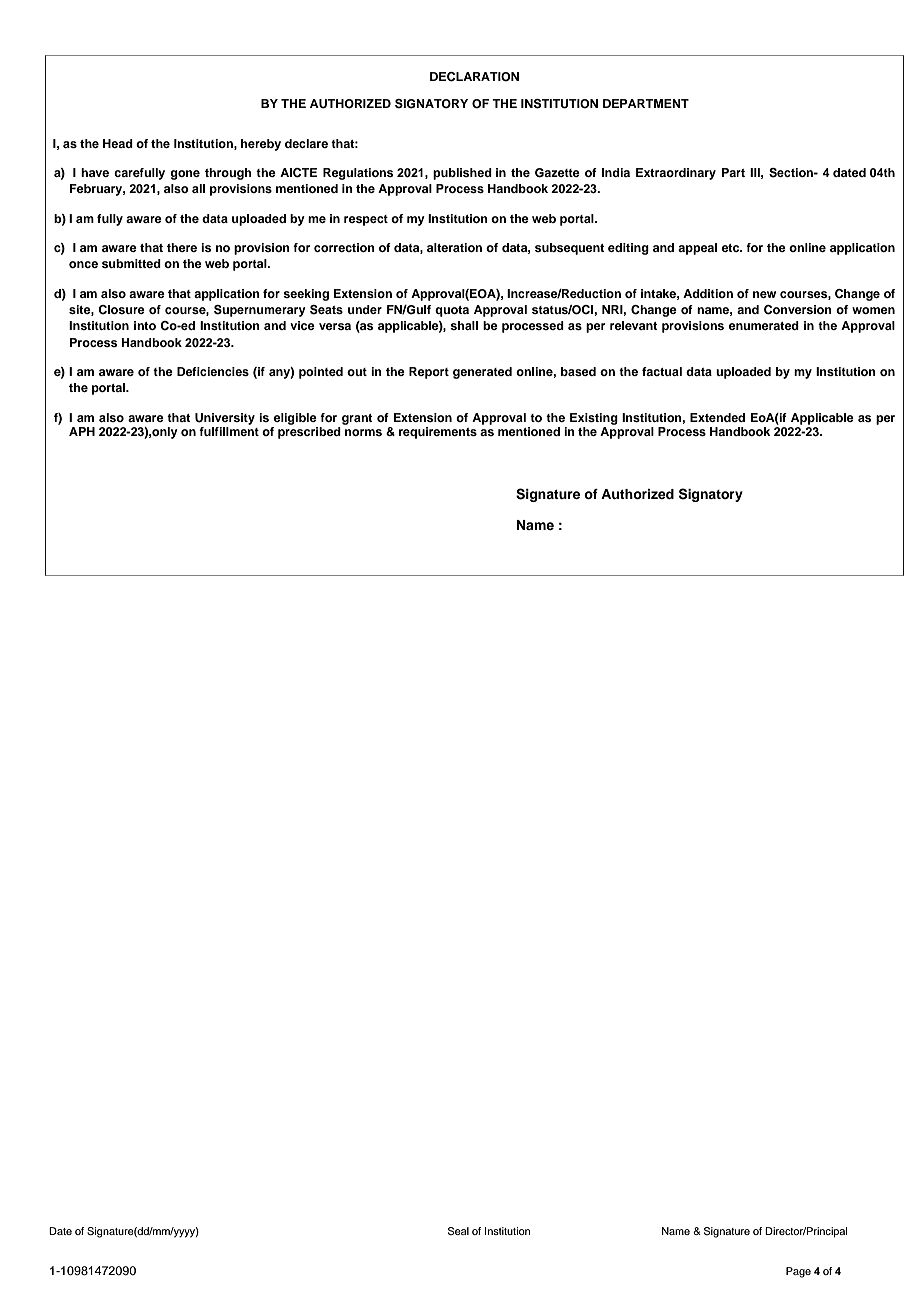 This screenshot has width=924, height=1308. I want to click on requirements, so click(438, 433).
